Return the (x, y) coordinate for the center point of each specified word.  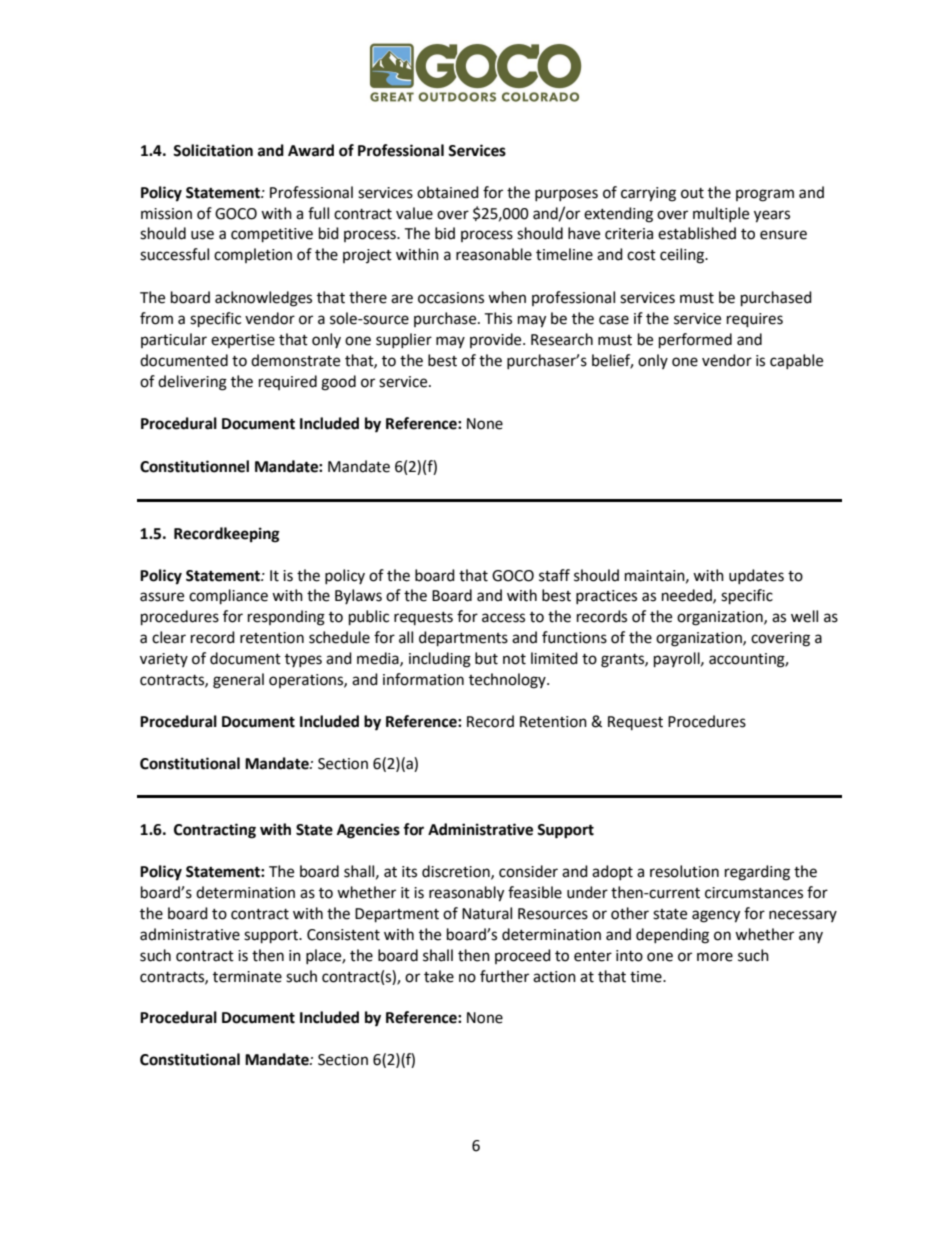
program (765, 195)
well (804, 616)
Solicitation (213, 150)
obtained (448, 192)
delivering (192, 383)
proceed (523, 956)
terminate (247, 977)
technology (508, 681)
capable (796, 361)
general (238, 681)
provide (497, 340)
